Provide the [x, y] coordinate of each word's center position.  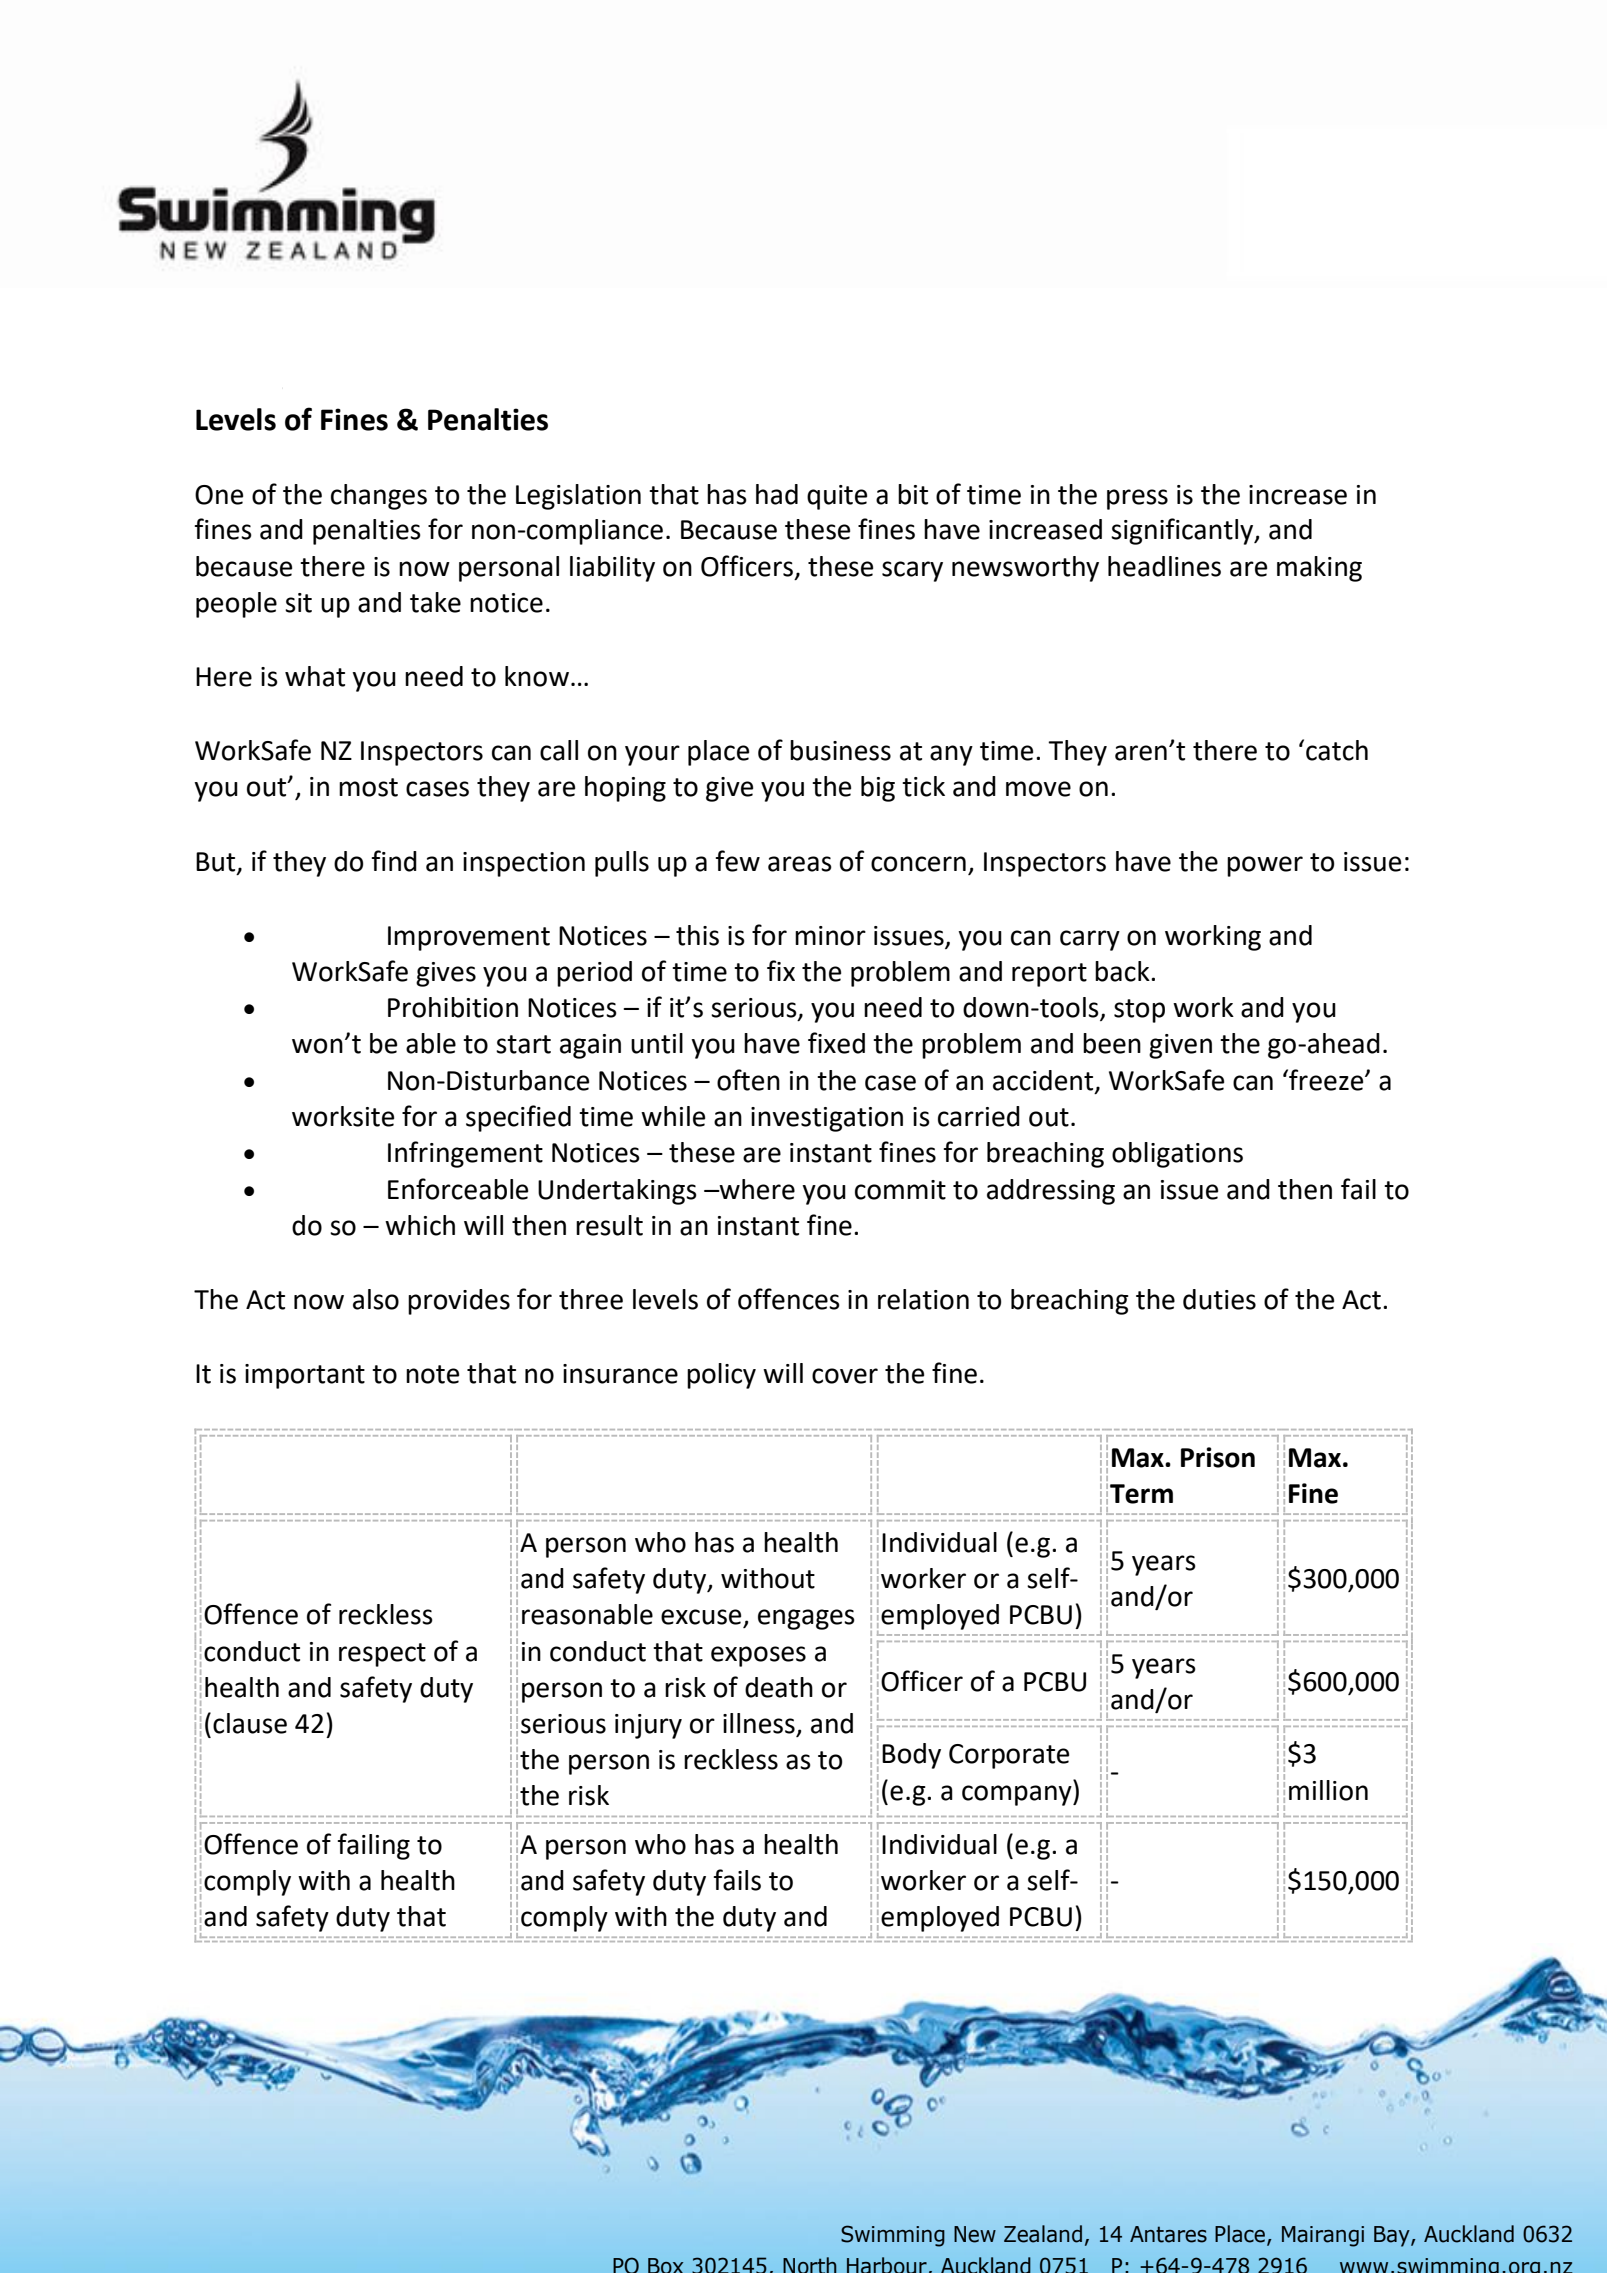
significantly [1183, 531]
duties [1219, 1299]
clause [250, 1723]
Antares [1168, 2234]
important [305, 1376]
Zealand [1043, 2234]
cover [845, 1376]
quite [837, 497]
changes [379, 497]
